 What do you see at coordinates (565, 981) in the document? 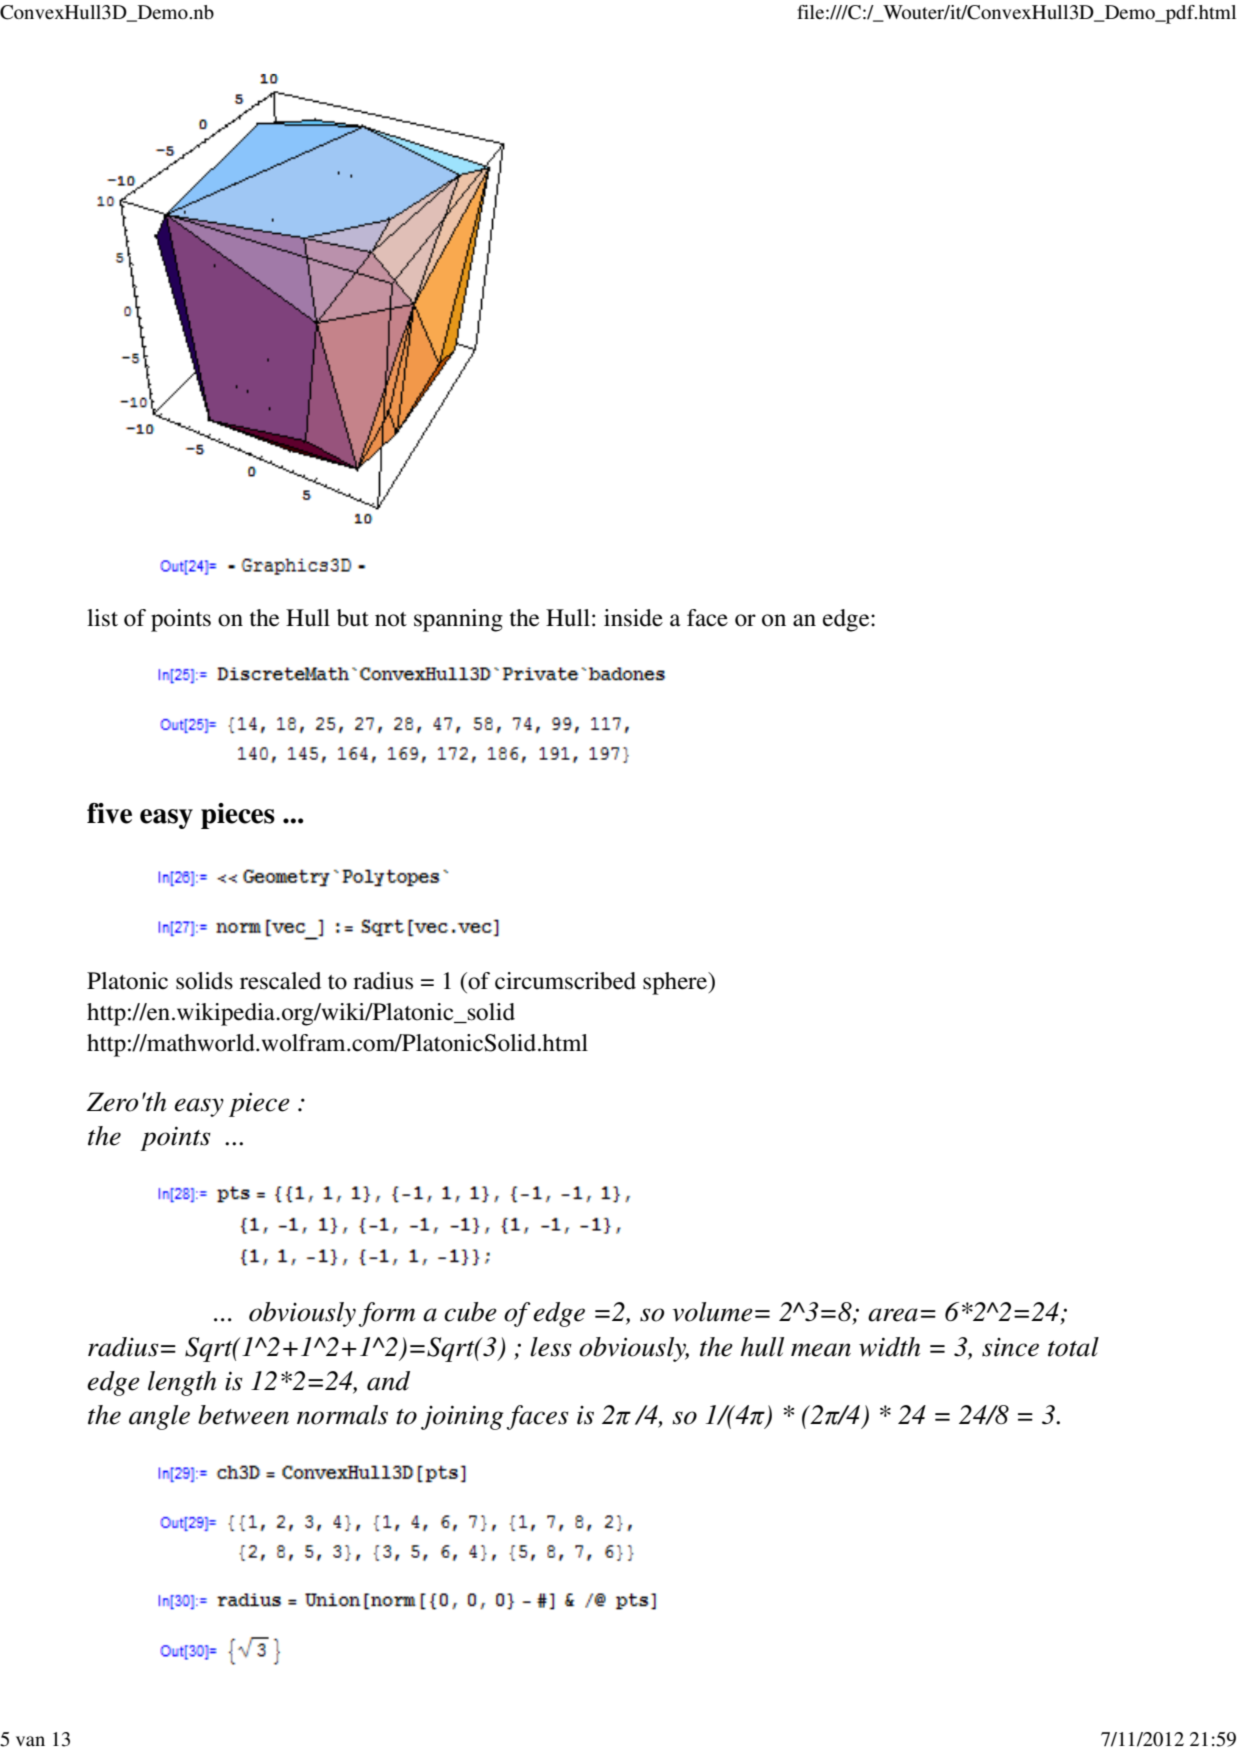
I see `circumscribed` at bounding box center [565, 981].
